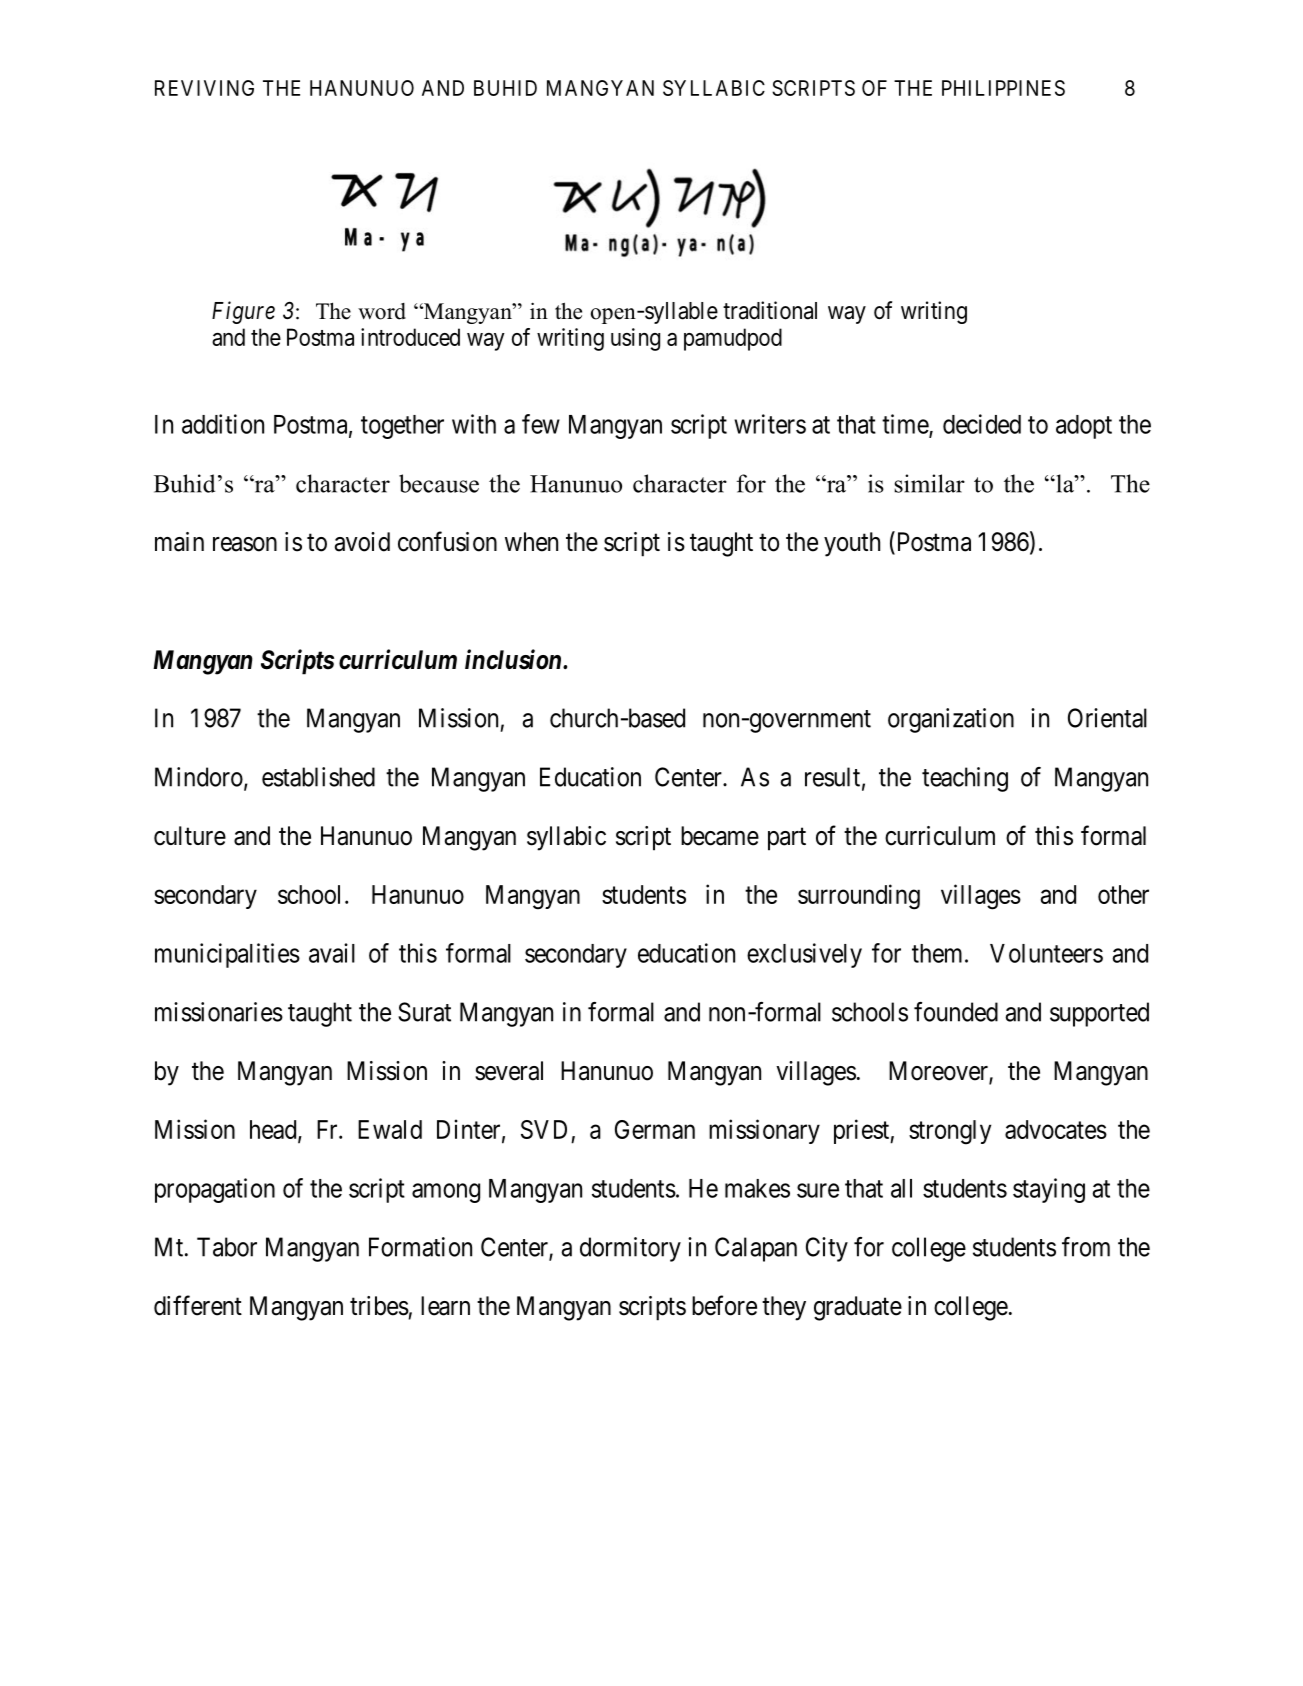  Describe the element at coordinates (1003, 88) in the document. I see `PHILIPPINES` at that location.
